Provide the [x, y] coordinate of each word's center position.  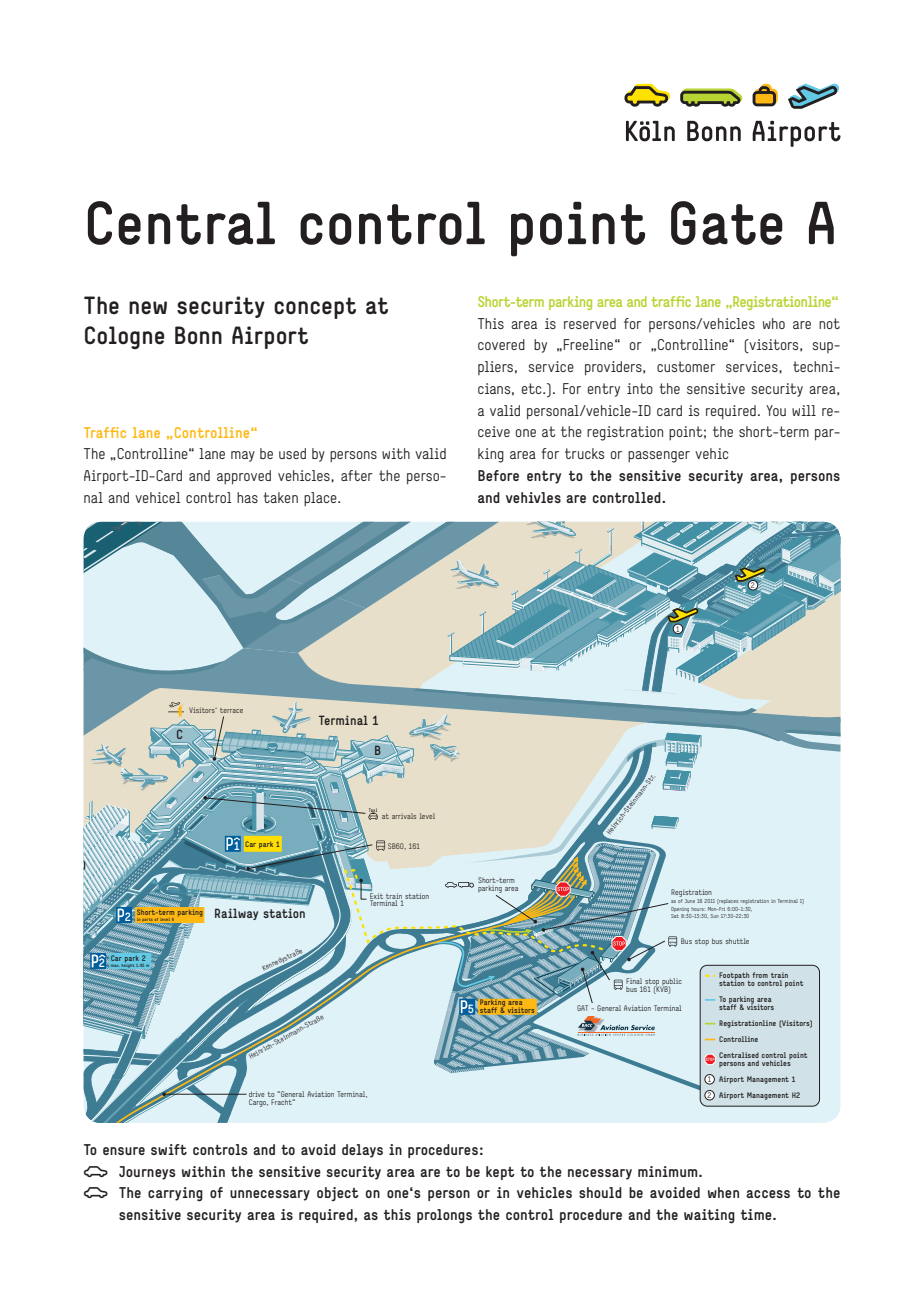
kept [500, 1173]
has [247, 497]
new [148, 308]
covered [501, 344]
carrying [175, 1194]
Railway [236, 914]
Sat [675, 916]
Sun [715, 916]
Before [498, 475]
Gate [727, 223]
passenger [659, 457]
